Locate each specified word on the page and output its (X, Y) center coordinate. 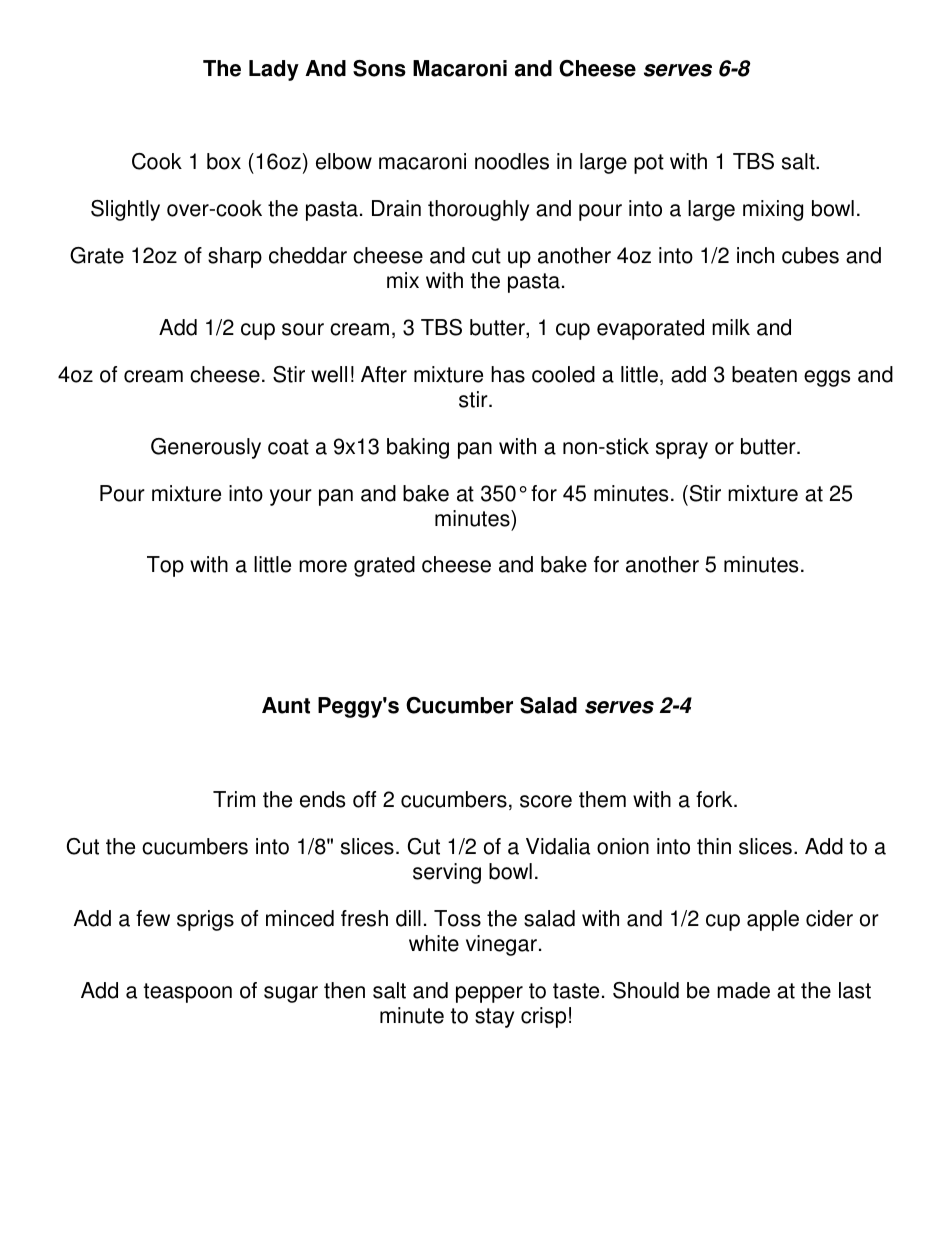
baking (418, 448)
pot (649, 164)
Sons (379, 68)
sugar (291, 994)
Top (165, 566)
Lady (274, 70)
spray (682, 450)
